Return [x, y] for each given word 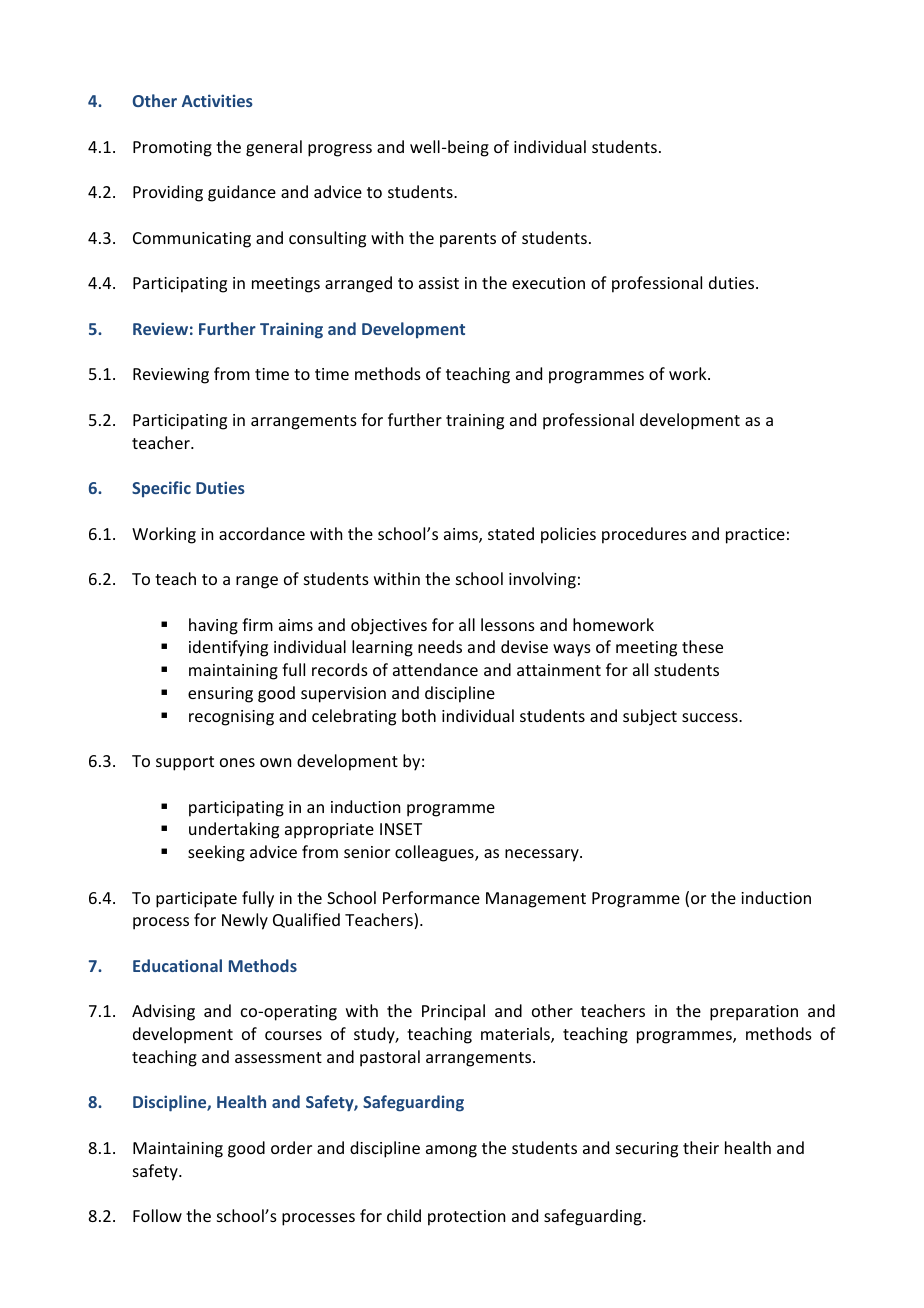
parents [468, 240]
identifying [228, 648]
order [291, 1147]
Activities [217, 100]
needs [440, 646]
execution [548, 283]
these [702, 646]
